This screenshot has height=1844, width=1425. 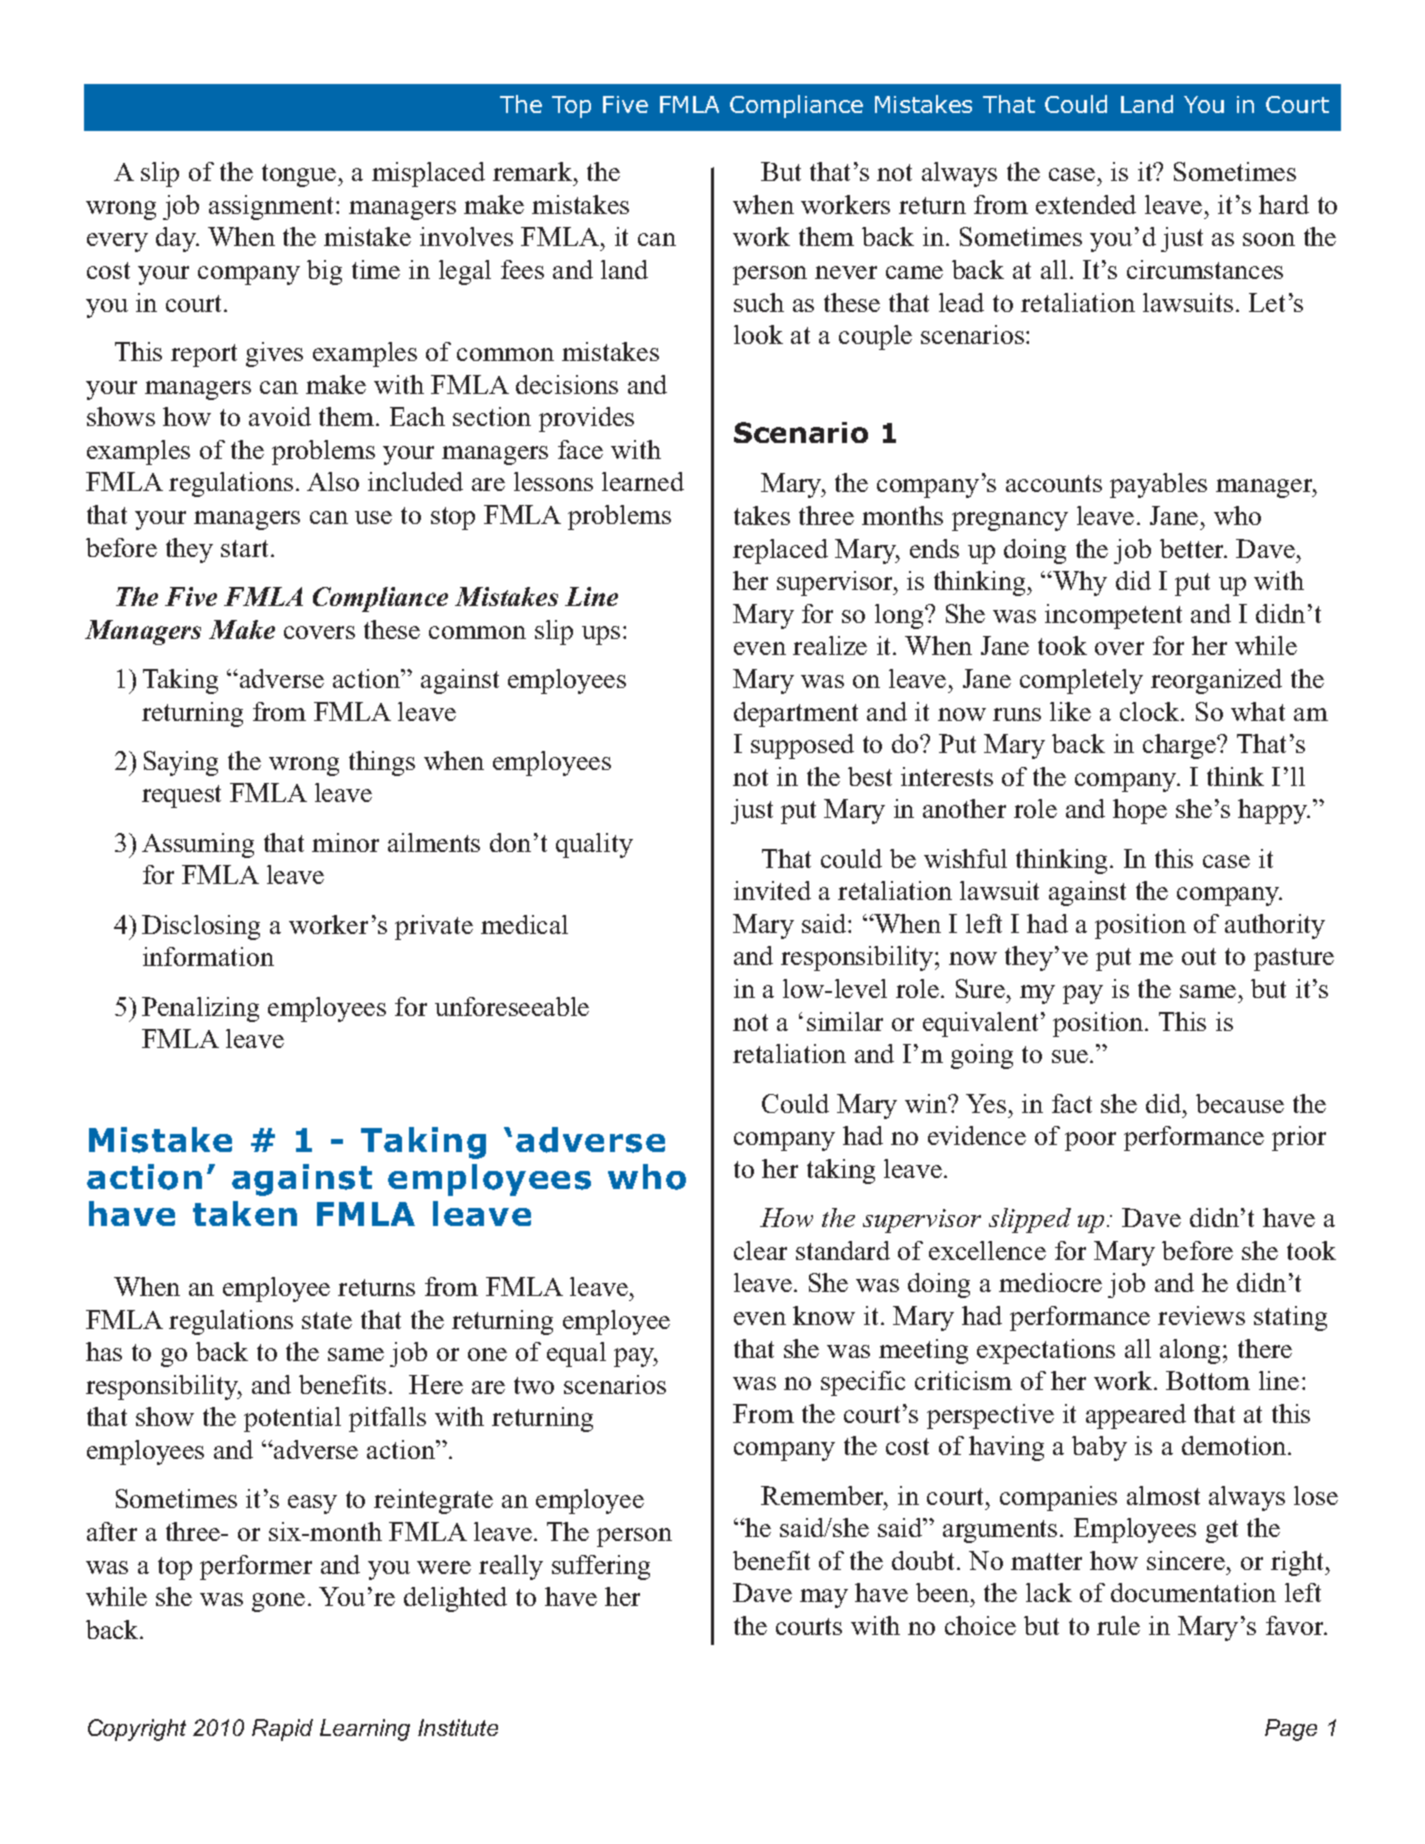 I want to click on out, so click(x=1199, y=956).
